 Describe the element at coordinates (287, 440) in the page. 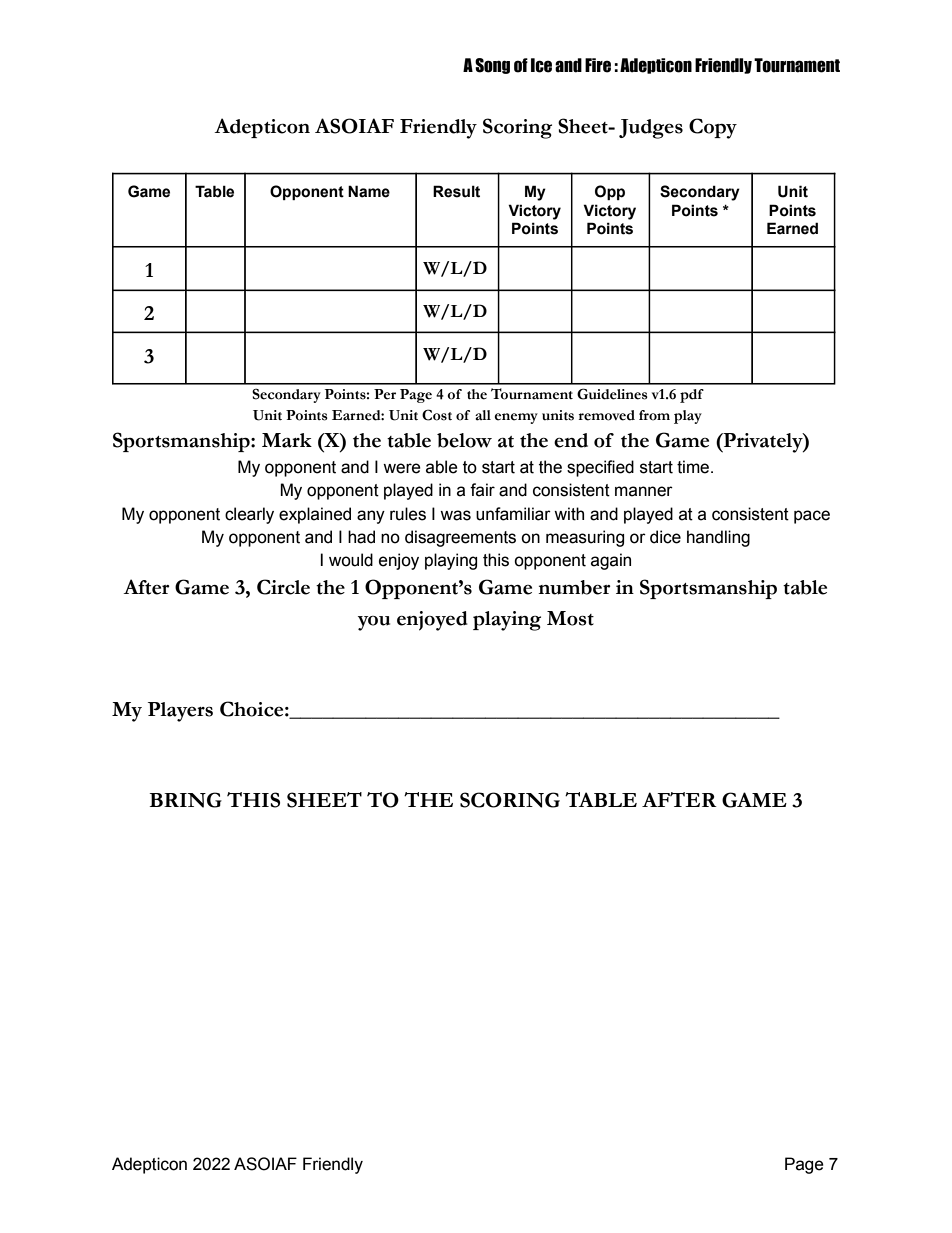

I see `Mark` at that location.
